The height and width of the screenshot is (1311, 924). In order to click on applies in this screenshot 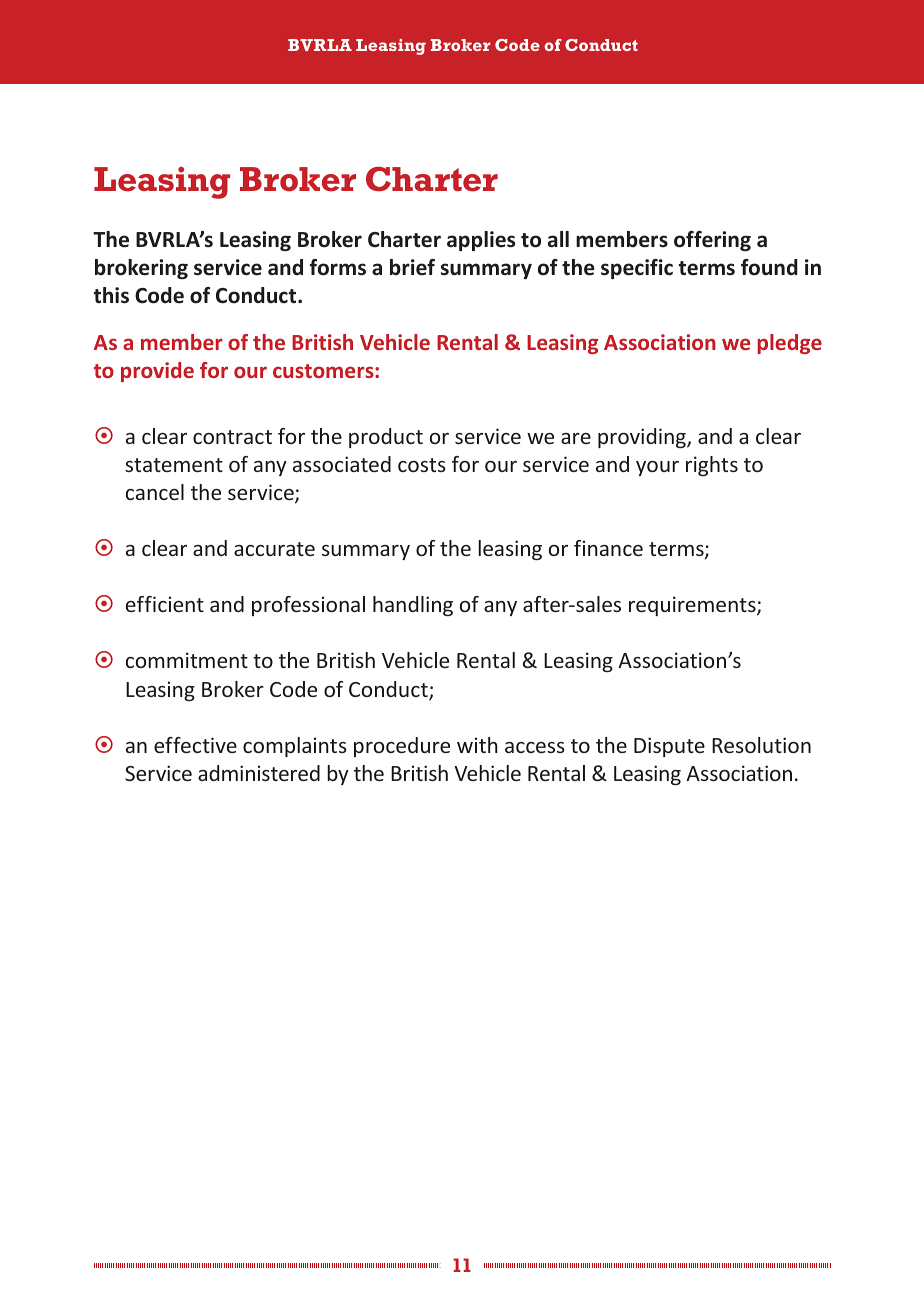, I will do `click(481, 241)`.
